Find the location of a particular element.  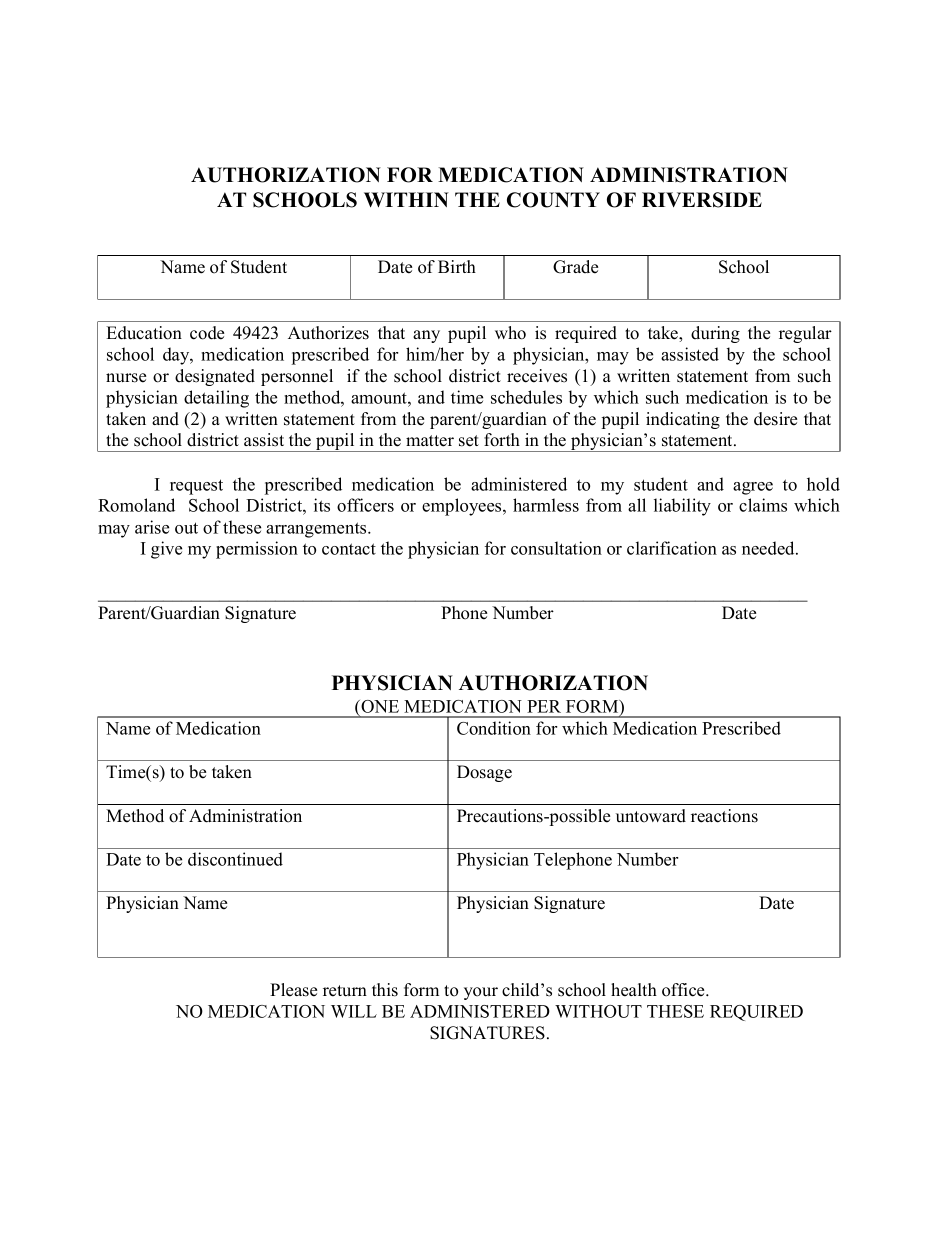

Birth is located at coordinates (457, 266).
